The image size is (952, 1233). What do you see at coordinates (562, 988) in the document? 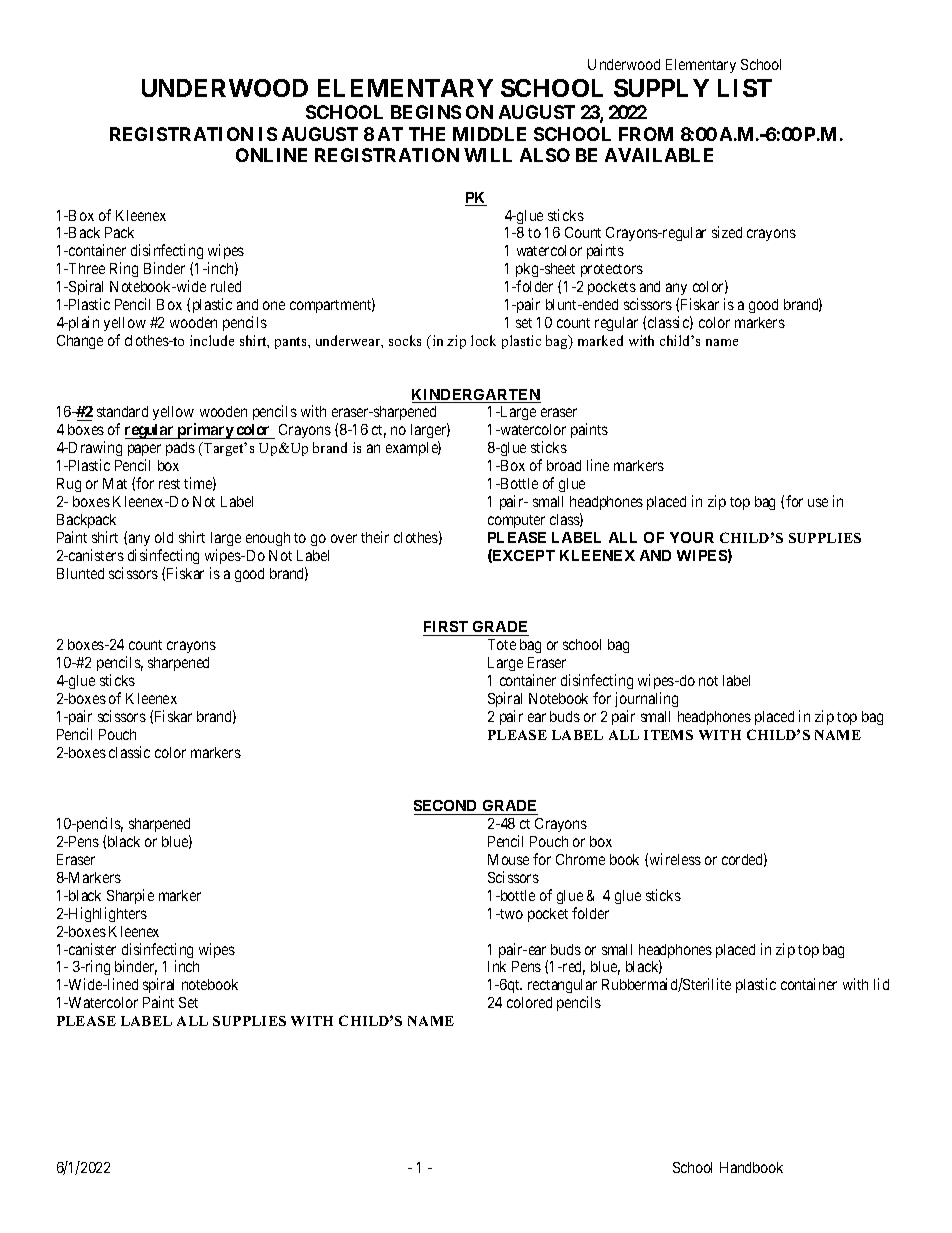
I see `rectangular` at bounding box center [562, 988].
